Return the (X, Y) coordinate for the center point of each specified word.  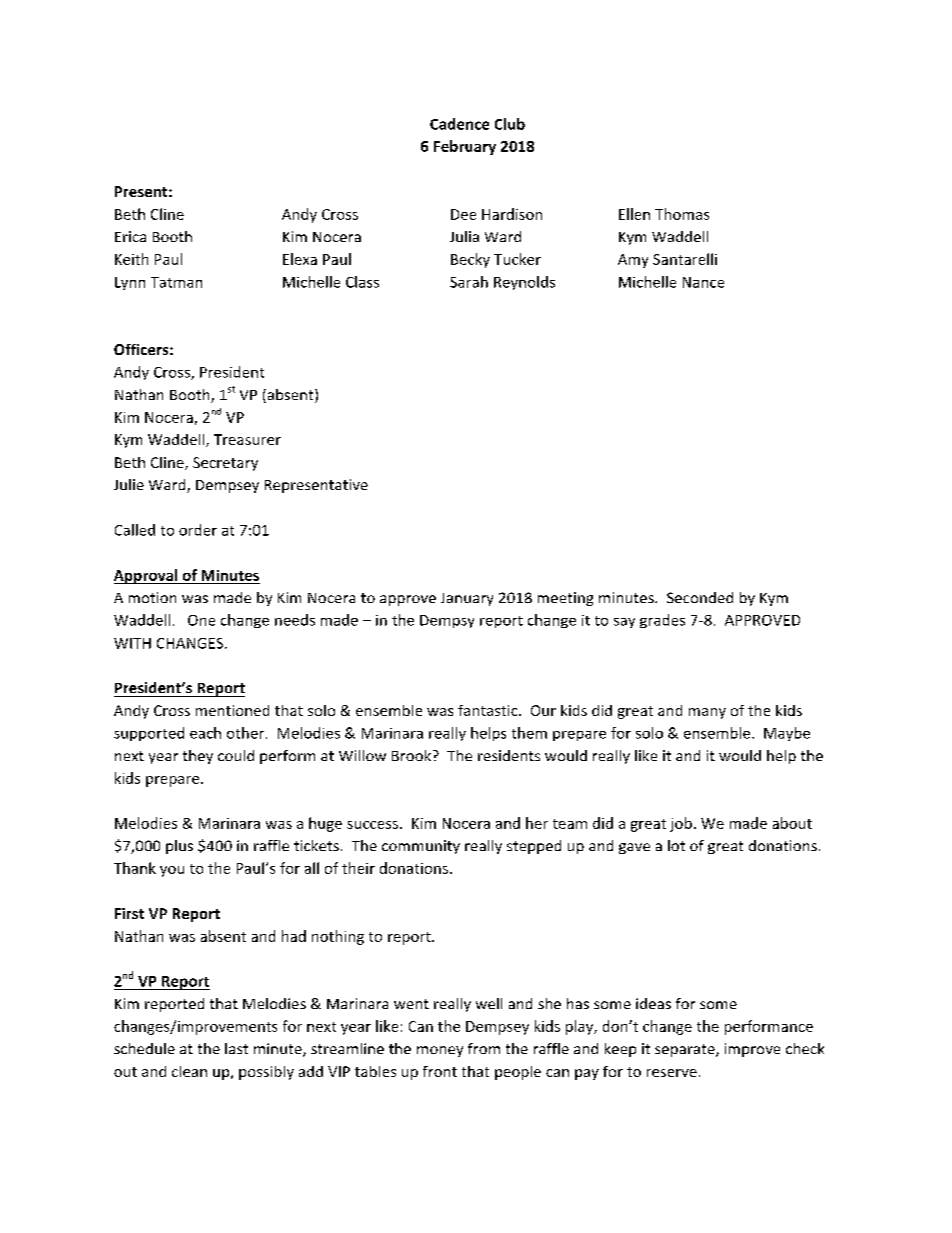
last (236, 1048)
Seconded (700, 597)
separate (686, 1050)
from (484, 1048)
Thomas (682, 214)
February (465, 147)
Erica (130, 236)
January (467, 599)
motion (152, 597)
